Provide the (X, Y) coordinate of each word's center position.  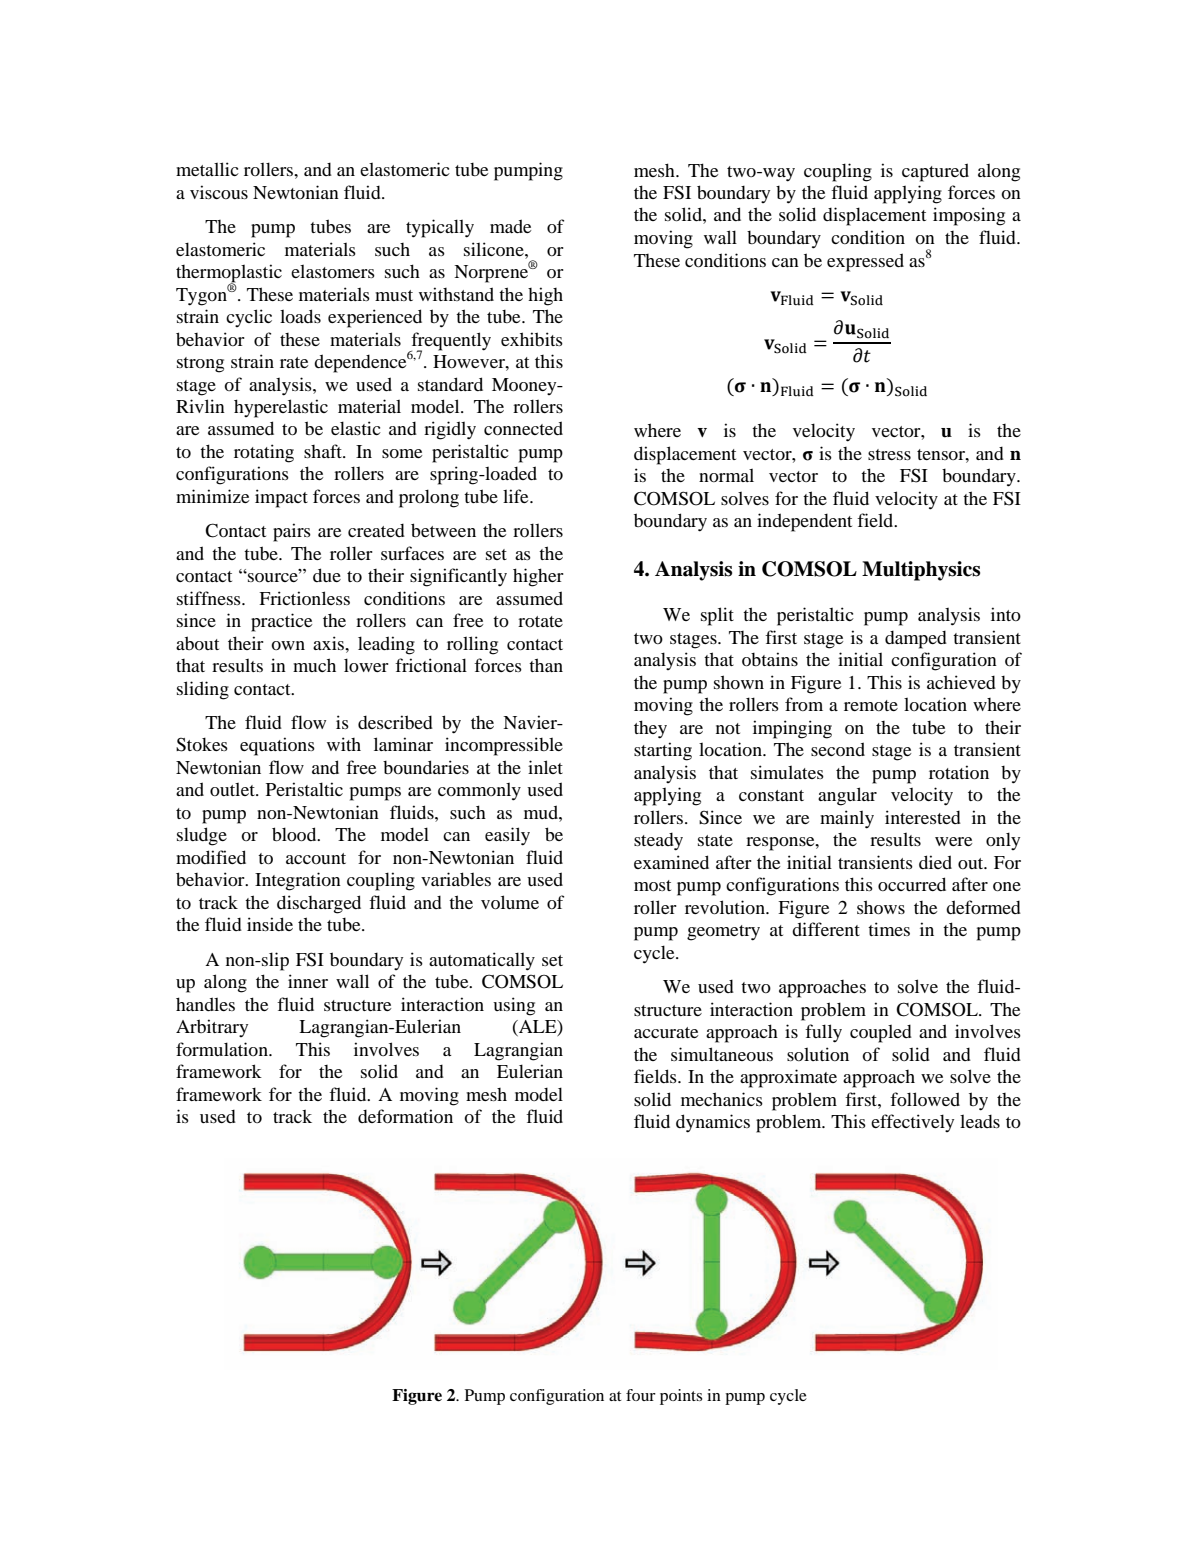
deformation (405, 1116)
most (652, 885)
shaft (324, 451)
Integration (298, 881)
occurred (912, 884)
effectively (912, 1123)
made (510, 226)
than (546, 665)
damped (916, 639)
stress (889, 454)
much (314, 665)
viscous (219, 192)
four (641, 1395)
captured (935, 172)
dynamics (713, 1123)
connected (523, 428)
